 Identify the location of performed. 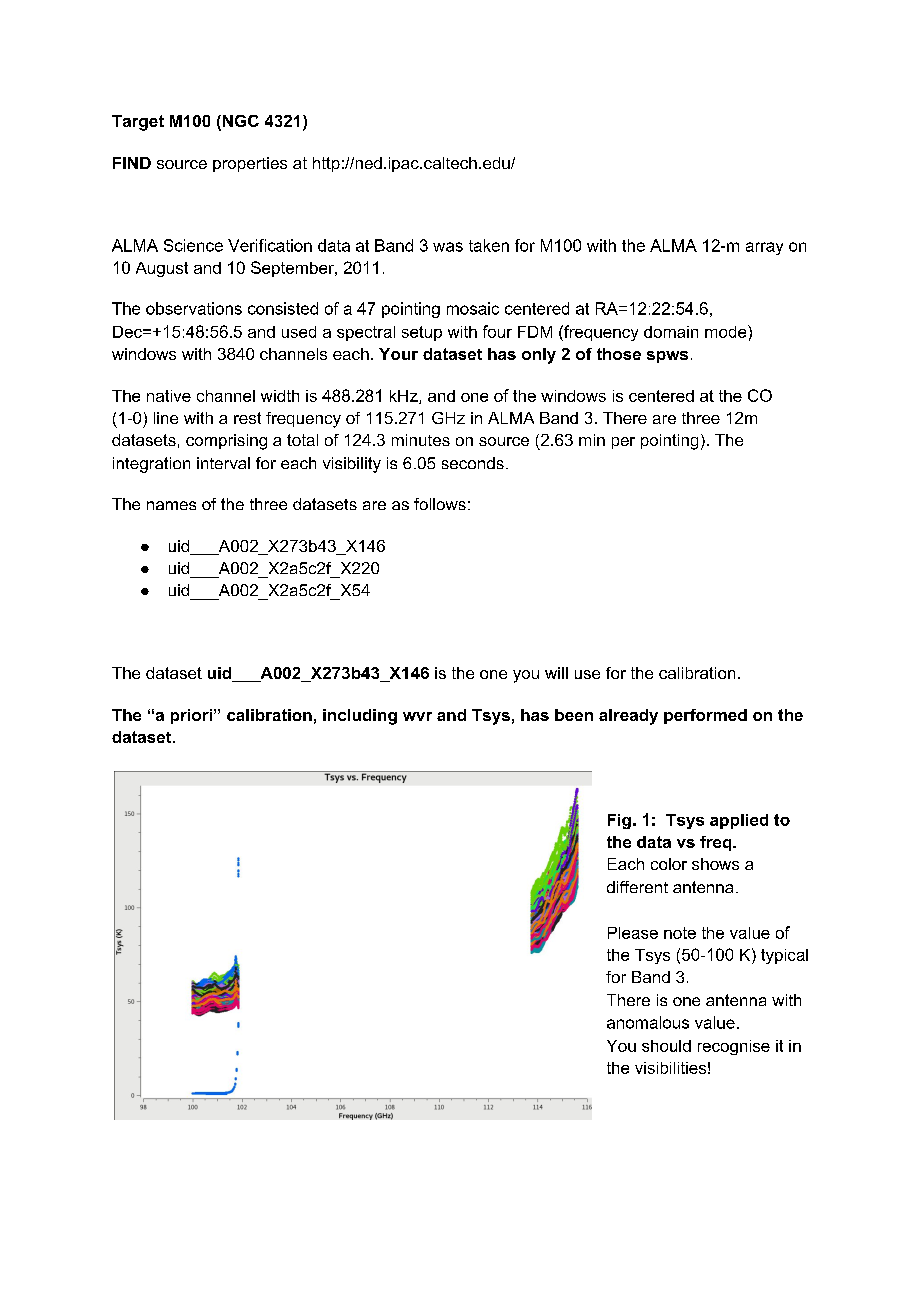
(705, 716).
